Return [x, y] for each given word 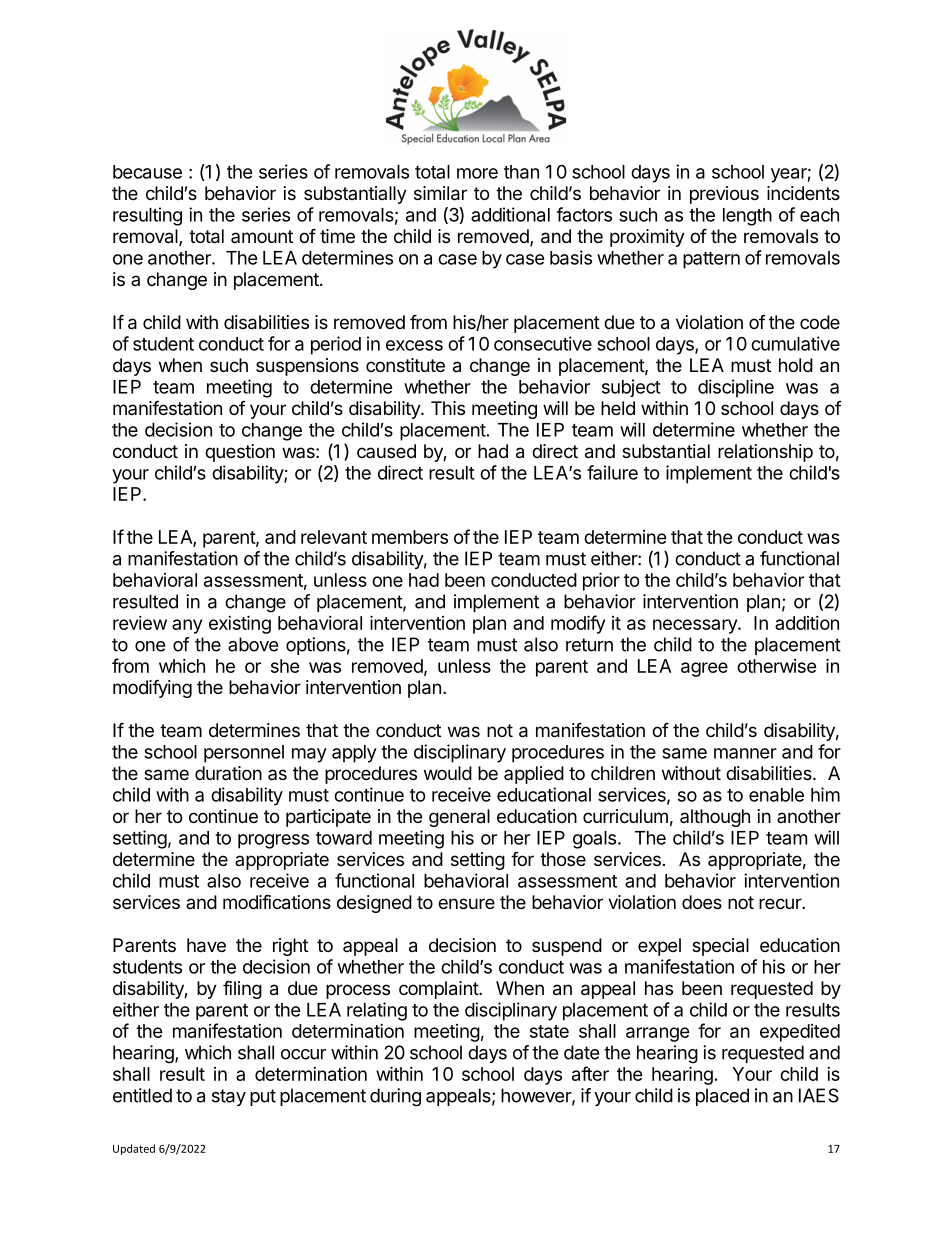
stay [229, 1097]
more [477, 173]
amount [262, 236]
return [589, 645]
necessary [696, 626]
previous [724, 195]
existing [240, 624]
